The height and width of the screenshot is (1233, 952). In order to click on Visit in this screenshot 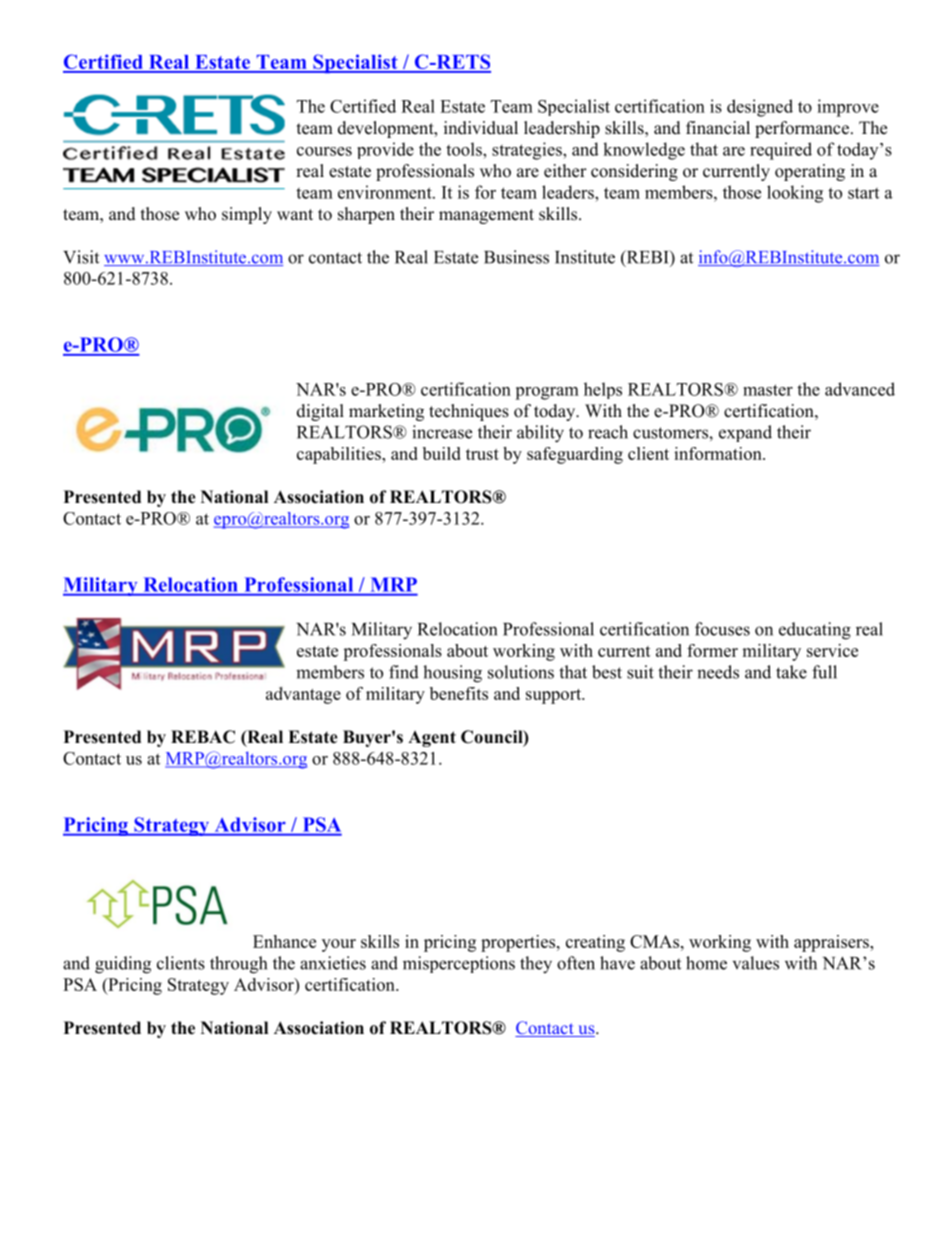, I will do `click(81, 257)`.
